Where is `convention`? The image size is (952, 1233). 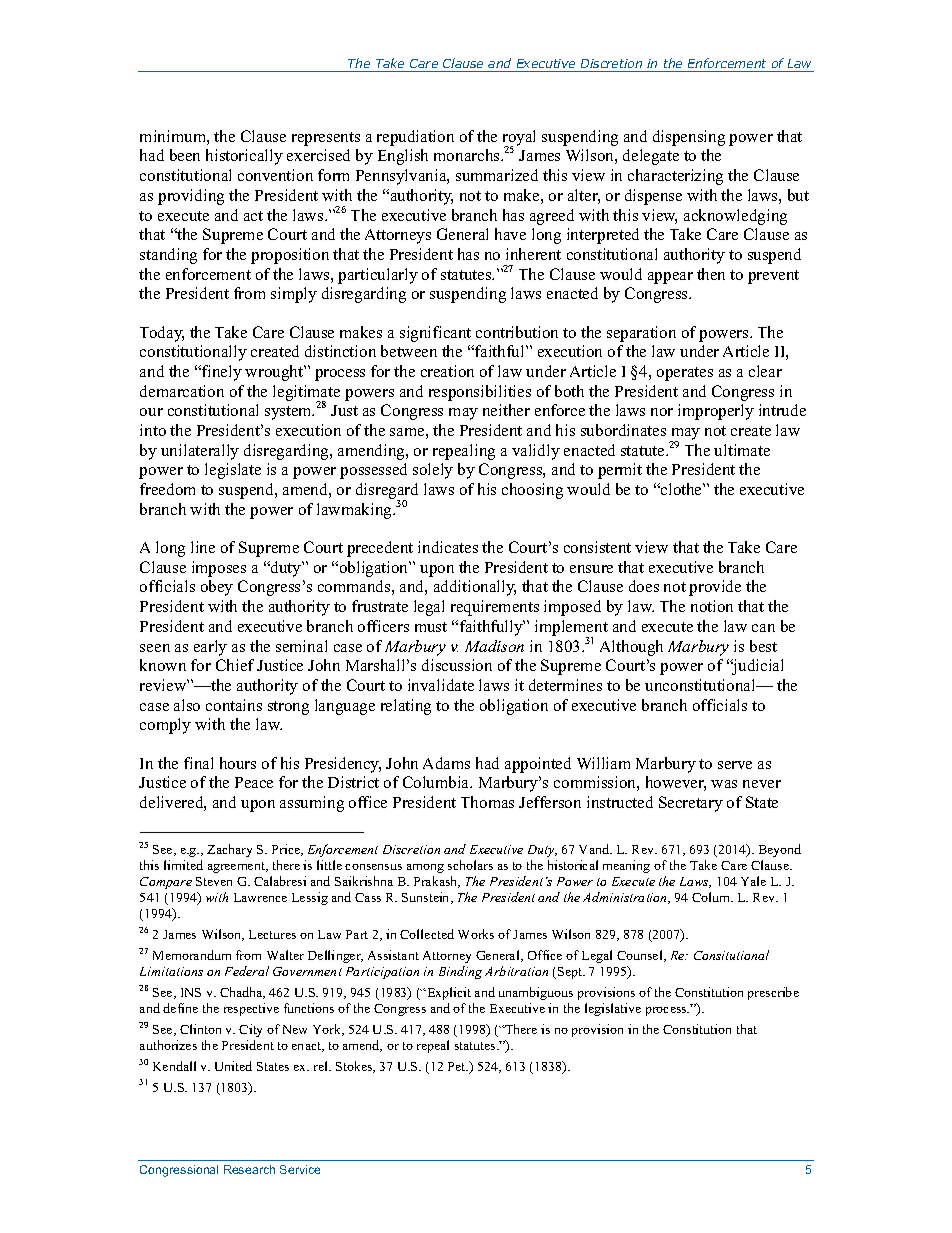
convention is located at coordinates (275, 175).
